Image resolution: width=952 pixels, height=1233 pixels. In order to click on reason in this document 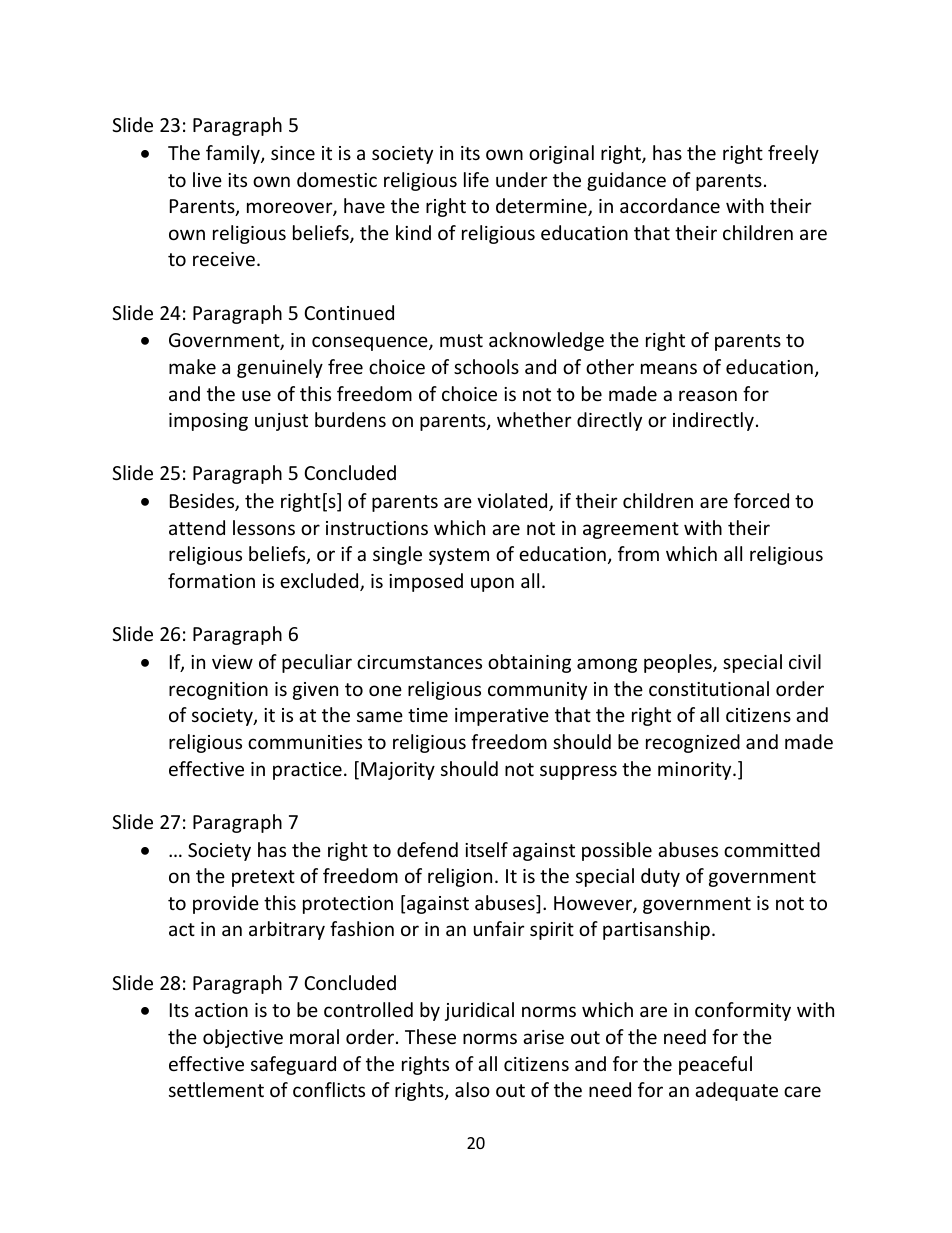, I will do `click(708, 395)`.
